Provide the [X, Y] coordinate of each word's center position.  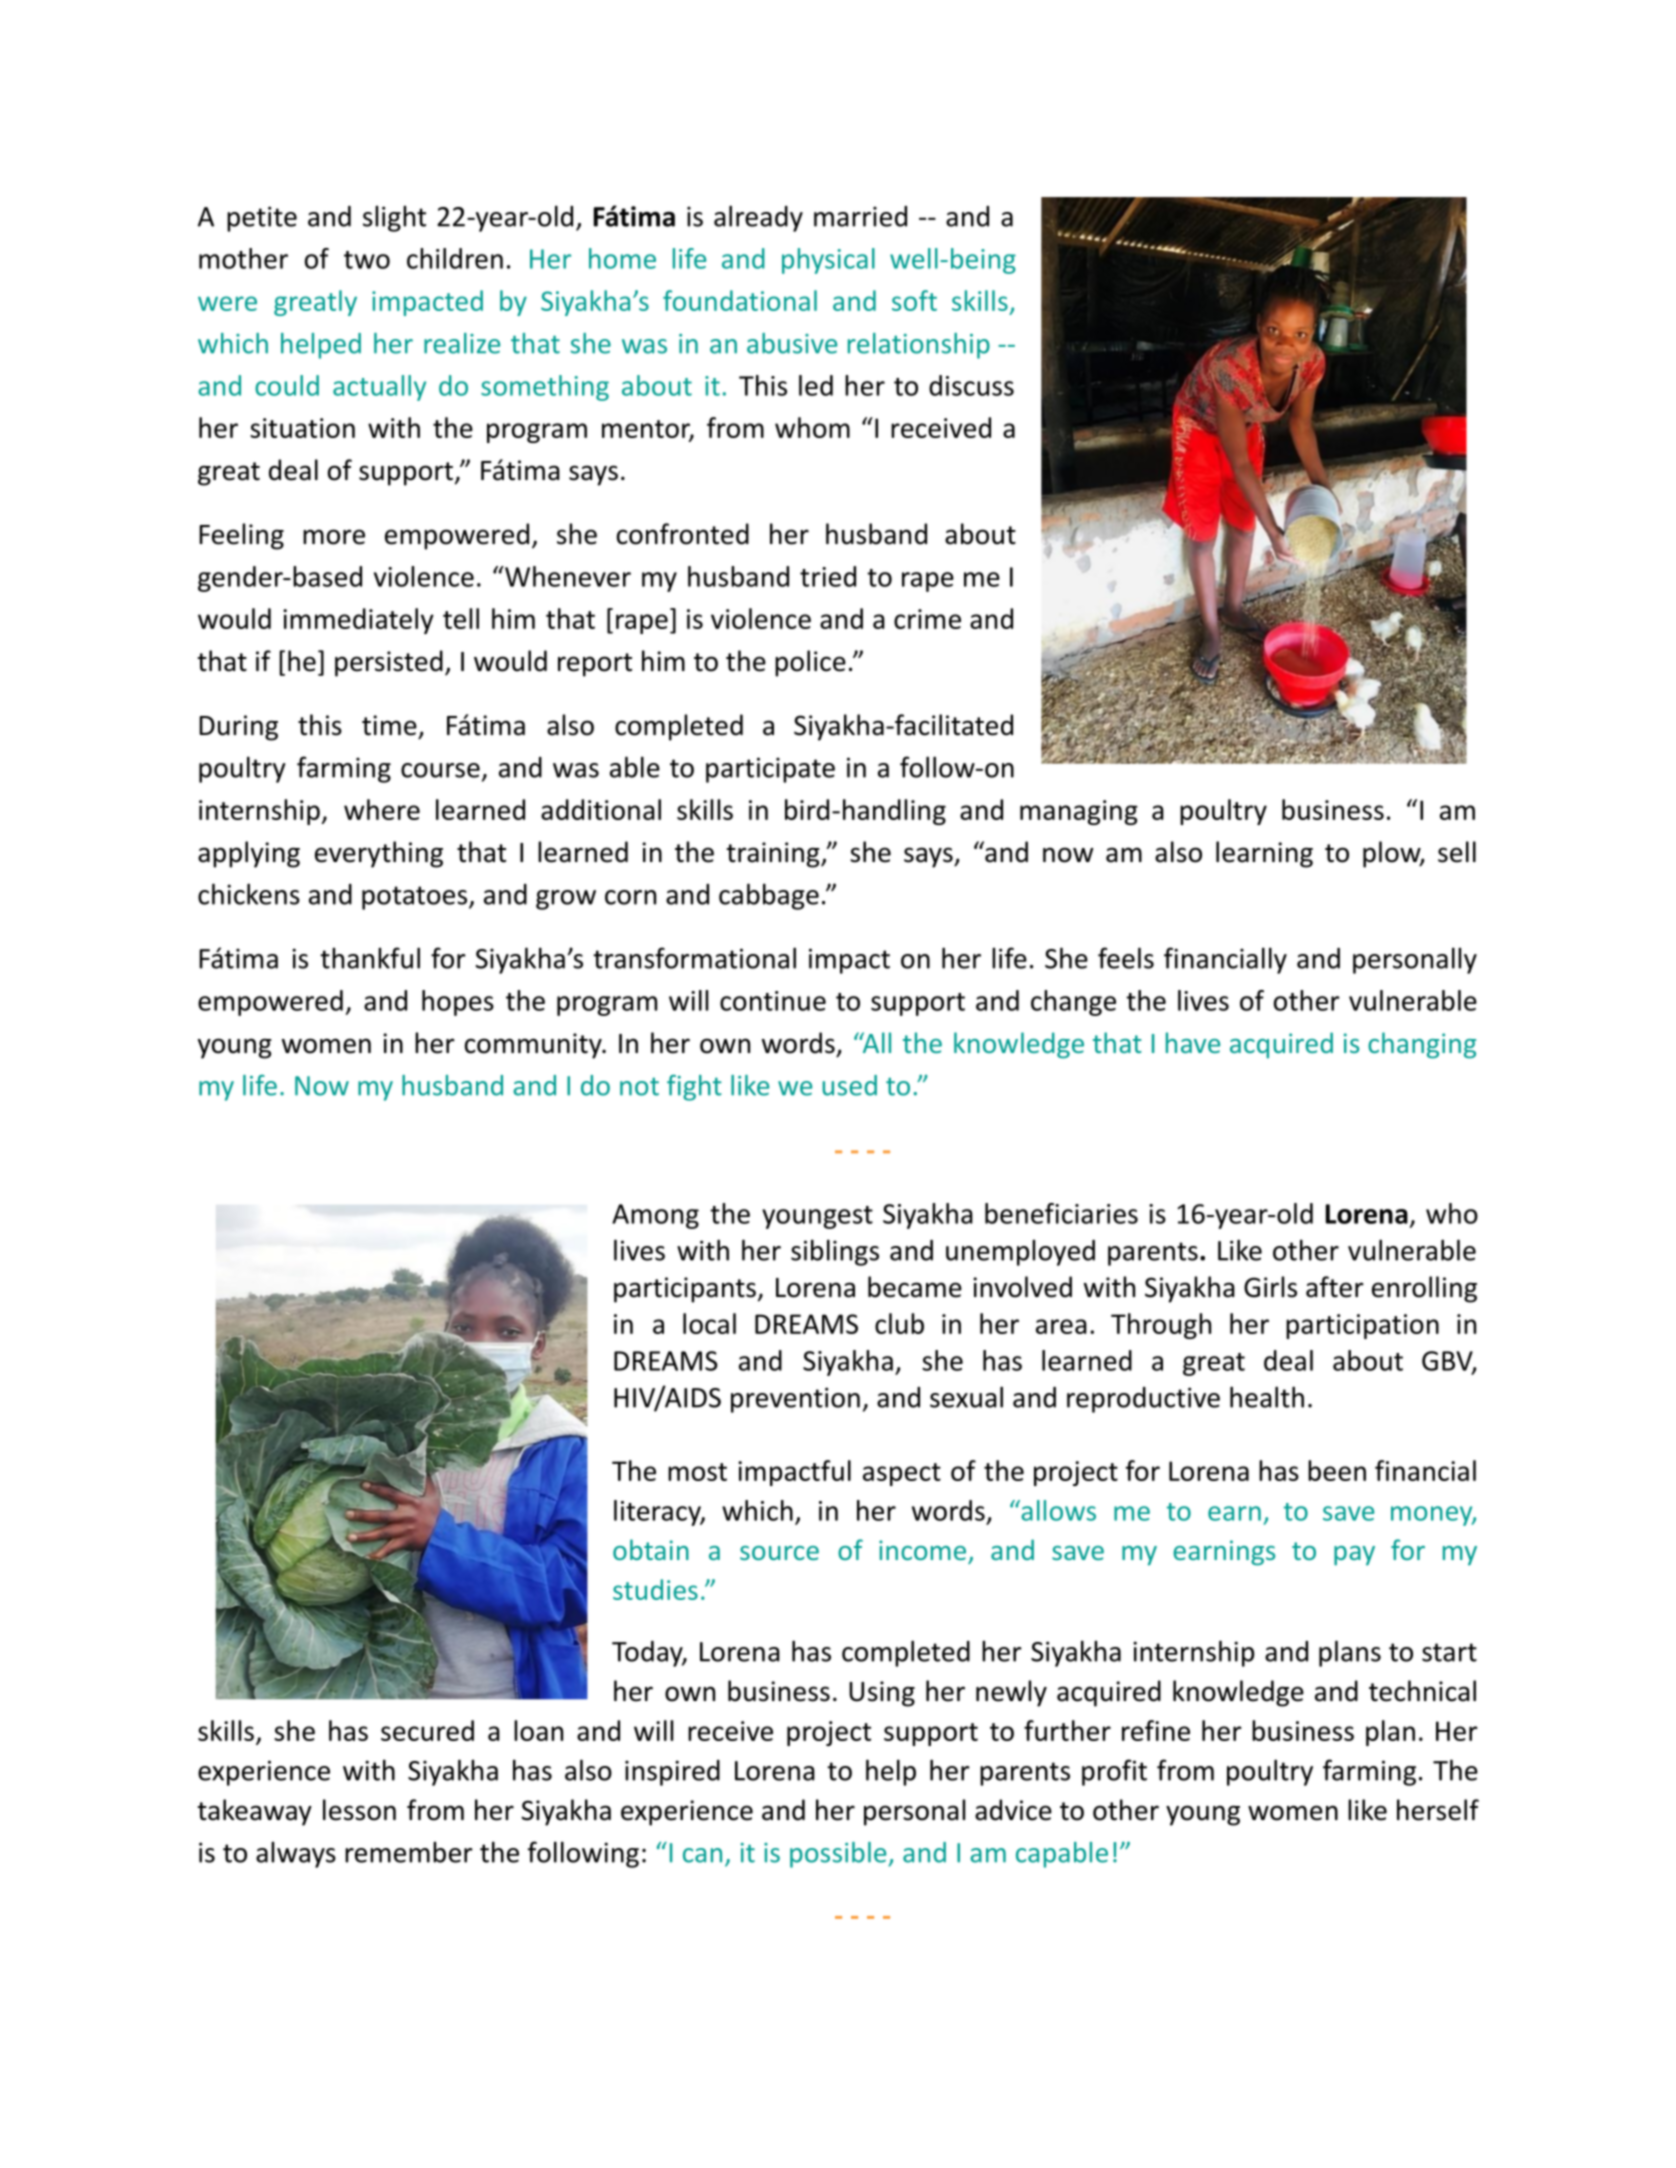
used [849, 1085]
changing [1422, 1045]
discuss [971, 385]
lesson [359, 1810]
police [810, 663]
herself [1438, 1810]
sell [1457, 852]
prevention [795, 1400]
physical [828, 261]
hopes [458, 1003]
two [367, 260]
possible [838, 1855]
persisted [389, 663]
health [1267, 1397]
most [697, 1472]
